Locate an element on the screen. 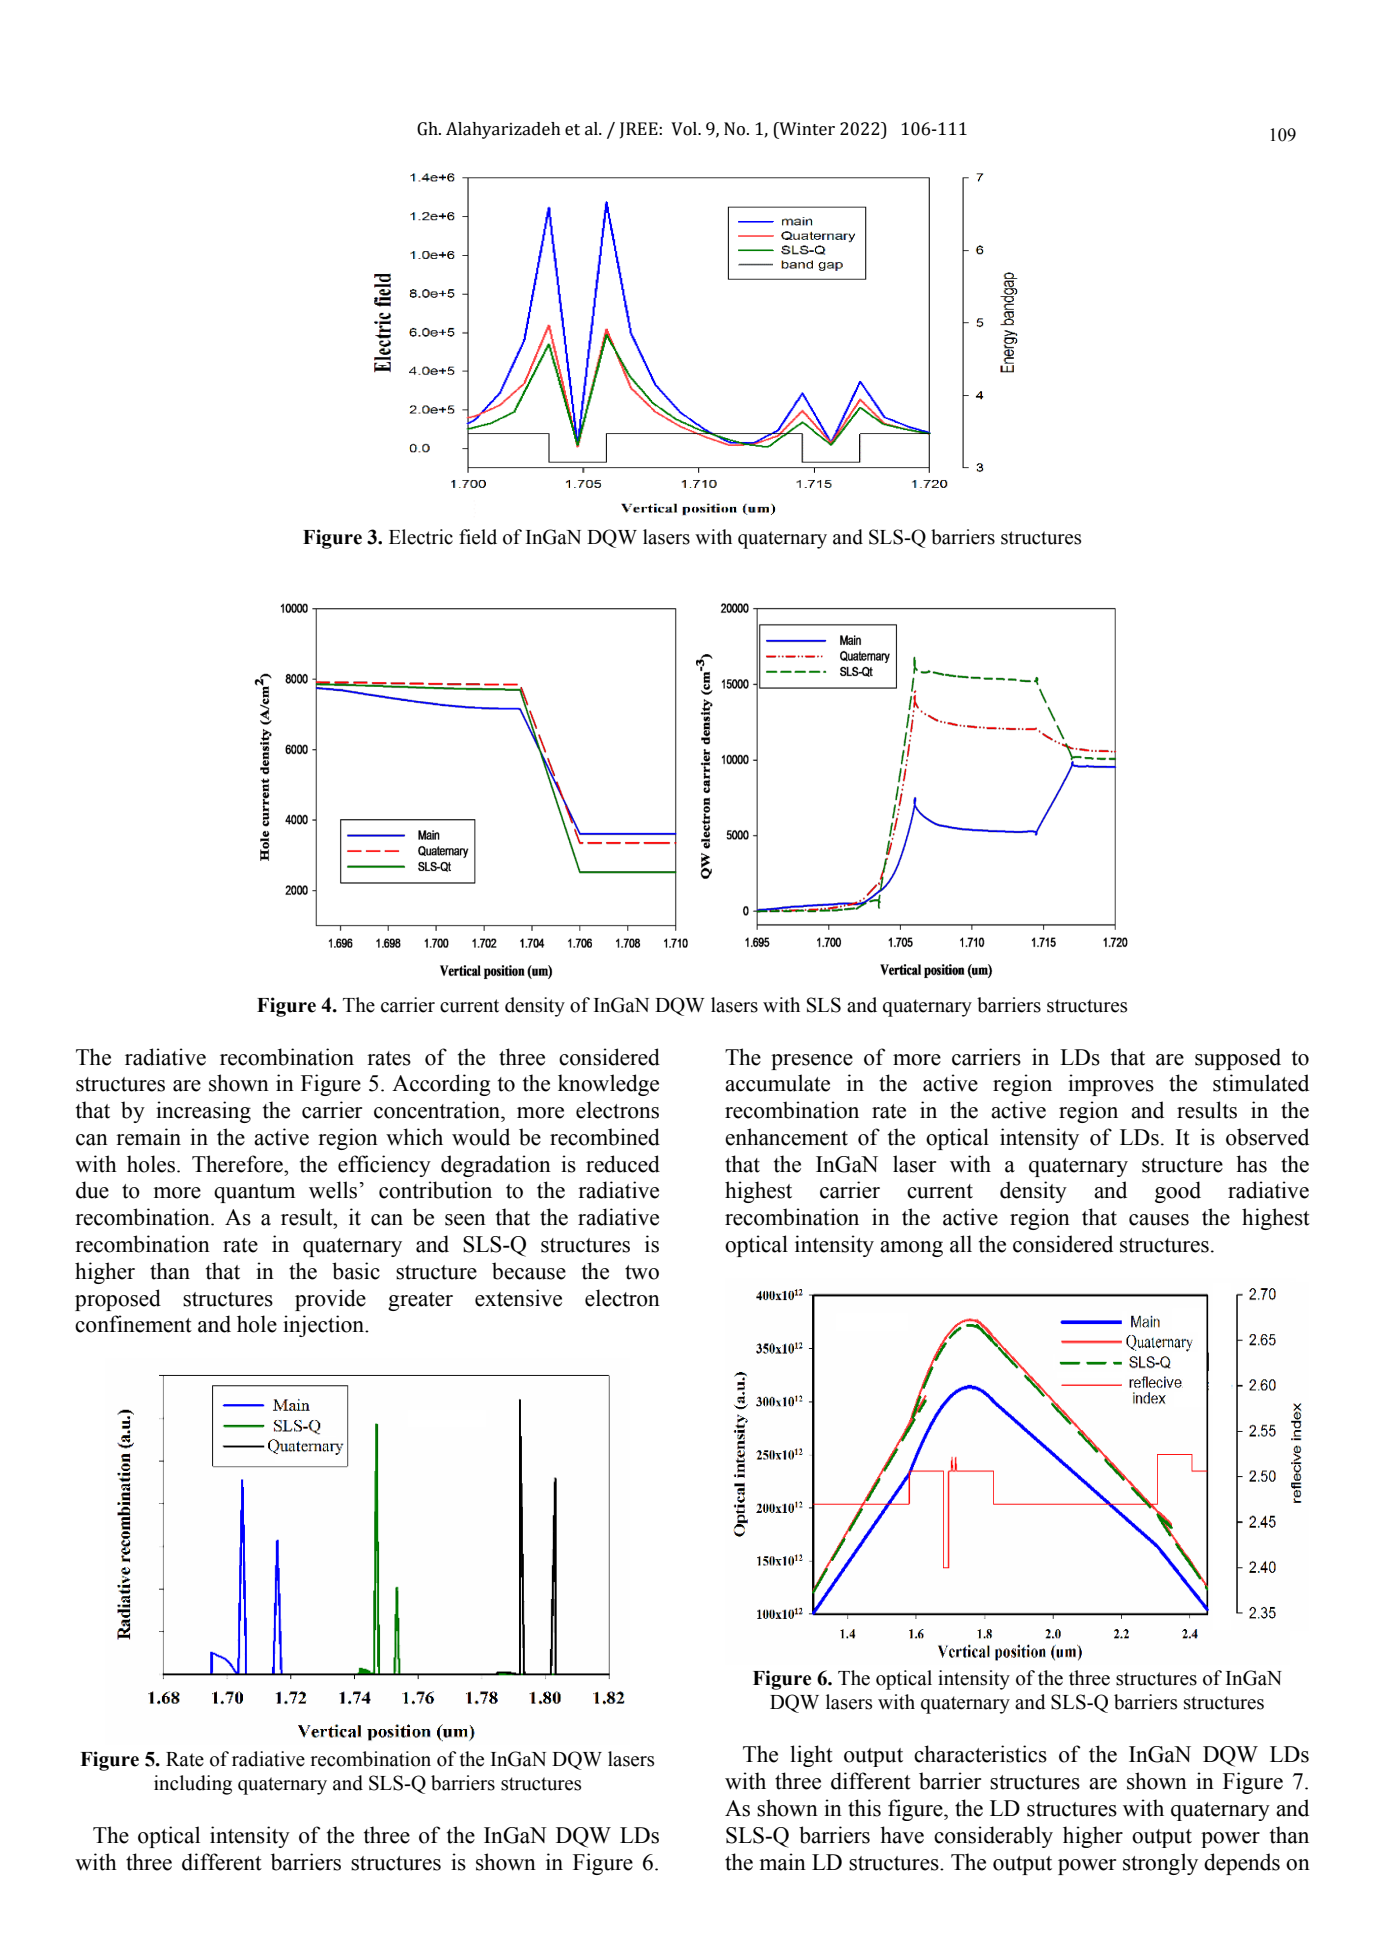  strongly is located at coordinates (1160, 1864).
